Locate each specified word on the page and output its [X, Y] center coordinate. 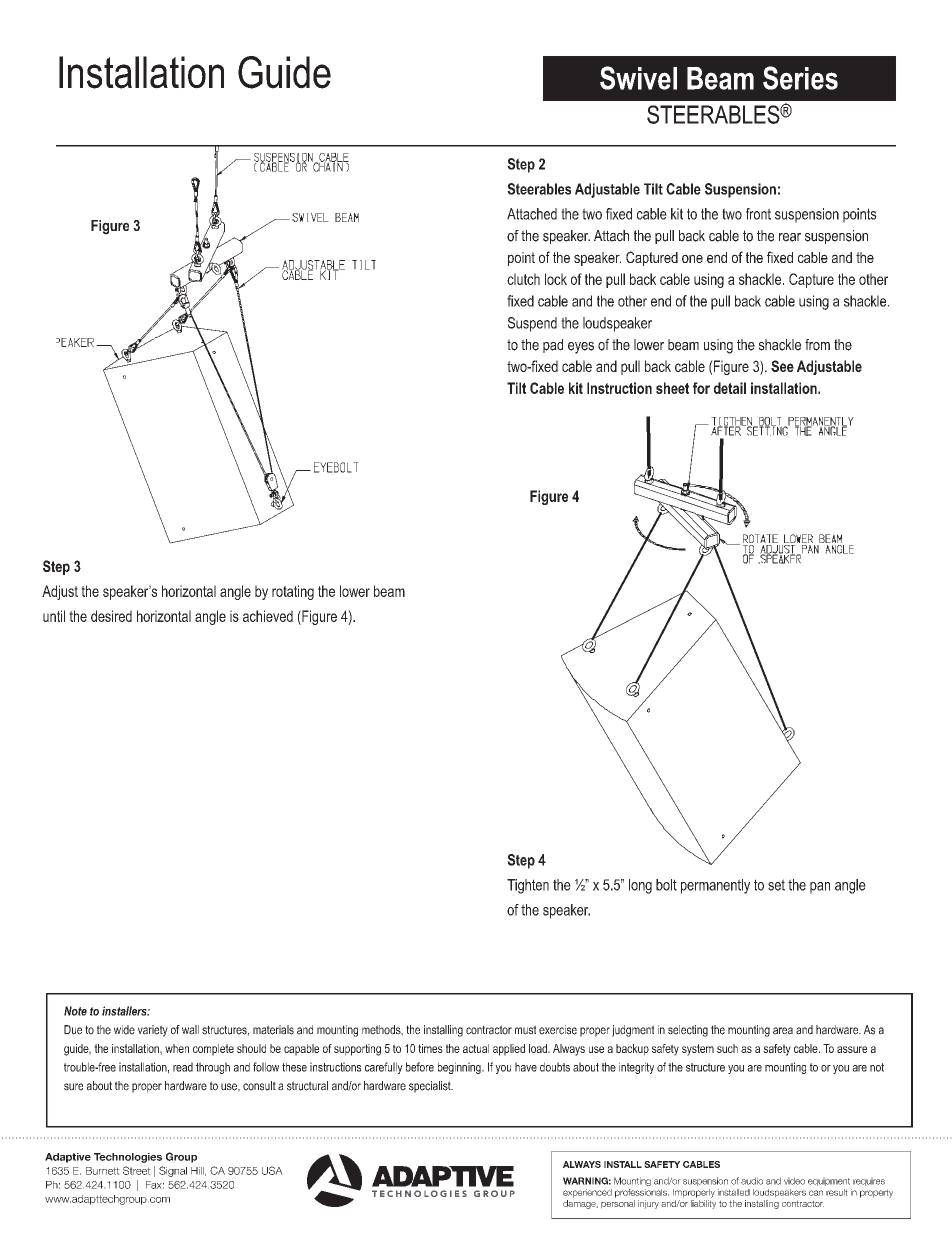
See [782, 366]
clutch [523, 279]
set [776, 885]
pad [553, 346]
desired [111, 616]
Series [800, 78]
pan [820, 888]
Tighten [528, 886]
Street [137, 1170]
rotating [293, 592]
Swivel [638, 78]
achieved [268, 616]
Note [75, 1011]
